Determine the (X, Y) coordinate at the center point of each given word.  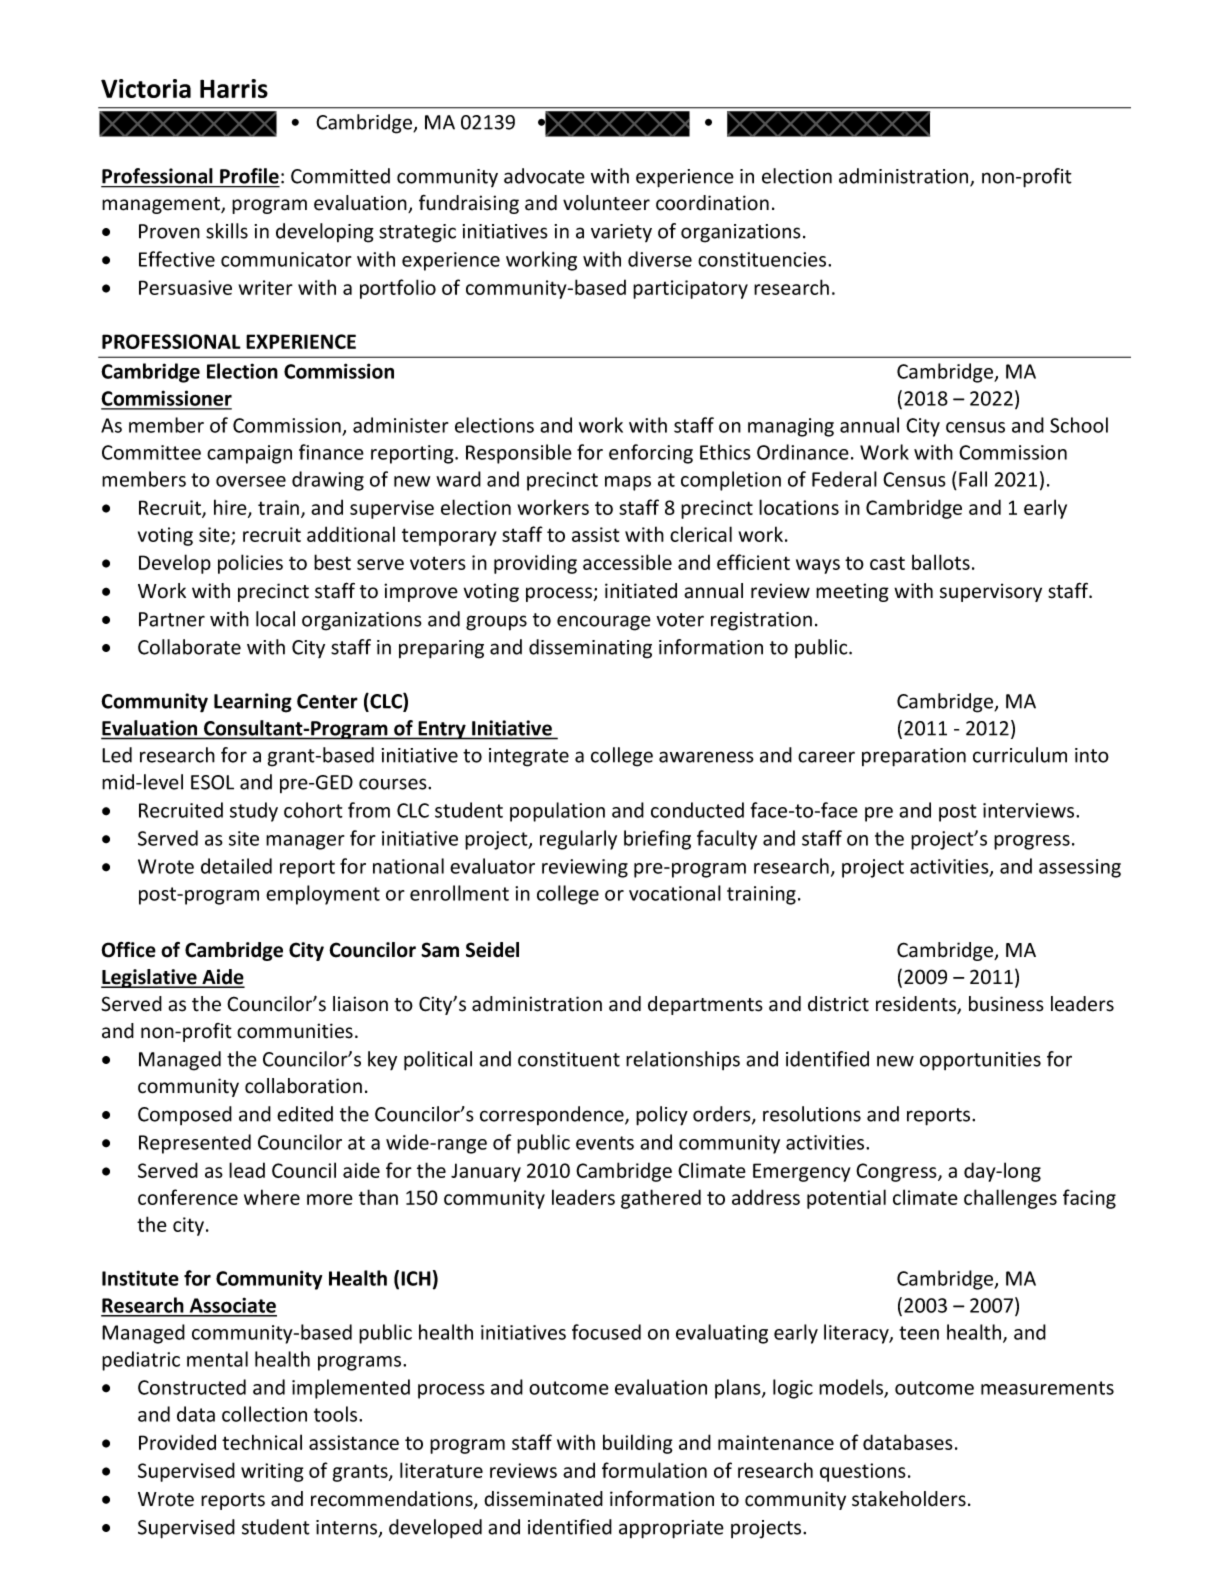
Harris (234, 88)
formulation (654, 1470)
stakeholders (909, 1499)
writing (272, 1472)
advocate (544, 176)
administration (905, 177)
